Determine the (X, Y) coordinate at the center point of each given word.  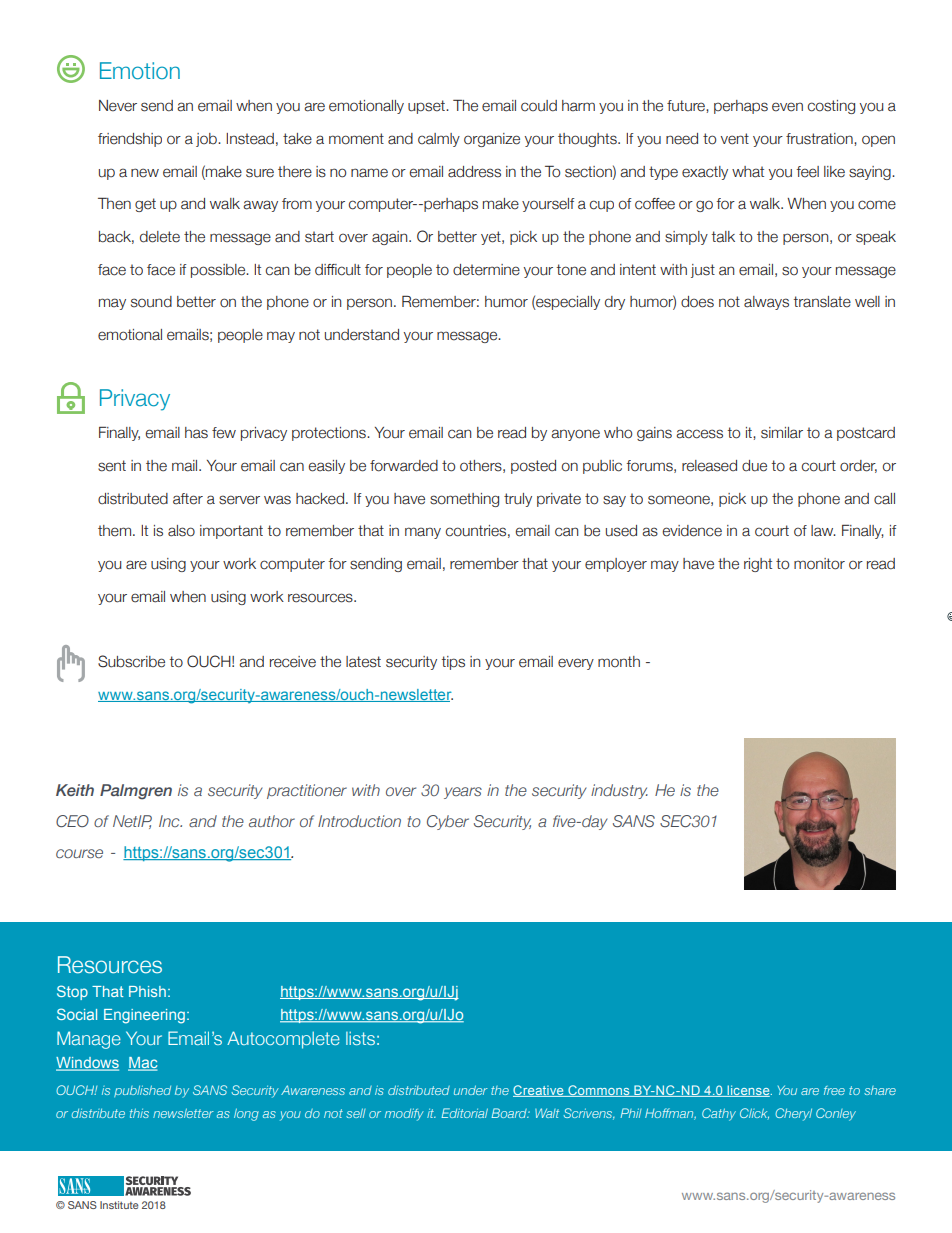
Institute (119, 1205)
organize (492, 140)
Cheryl (793, 1114)
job (207, 140)
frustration (820, 139)
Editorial (464, 1113)
